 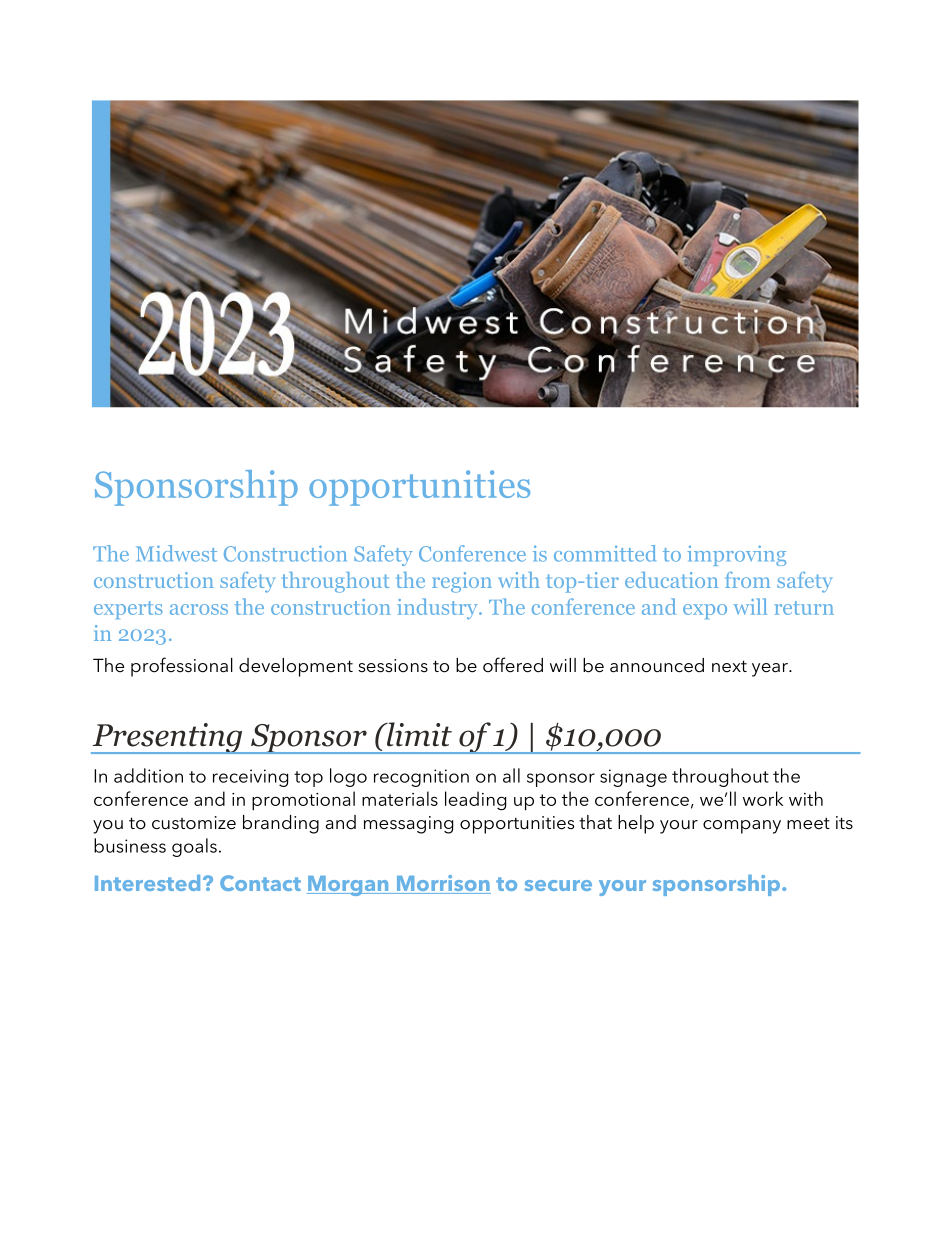 What do you see at coordinates (418, 734) in the screenshot?
I see `limit` at bounding box center [418, 734].
